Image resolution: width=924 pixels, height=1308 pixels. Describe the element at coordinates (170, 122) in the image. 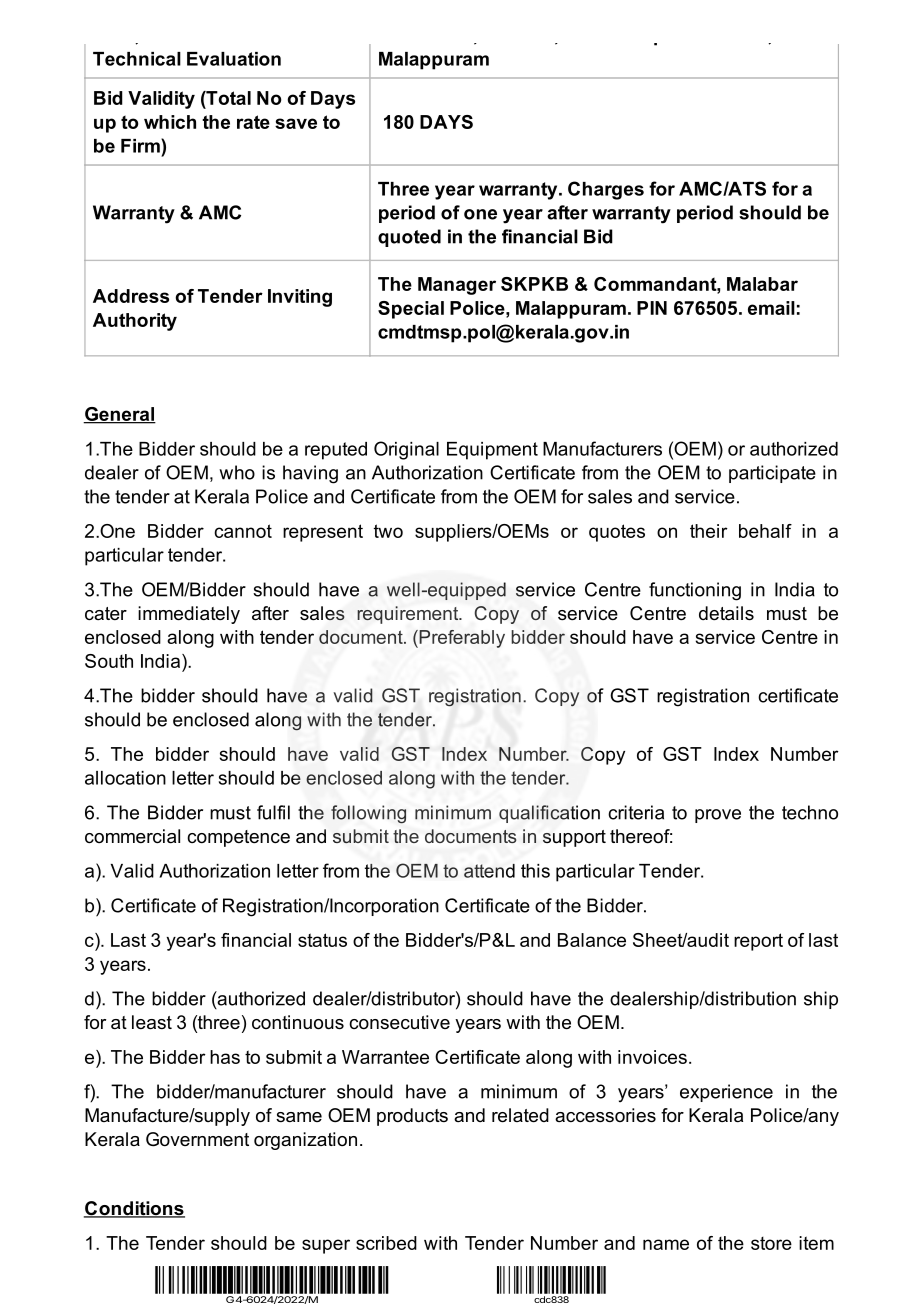

I see `which` at that location.
